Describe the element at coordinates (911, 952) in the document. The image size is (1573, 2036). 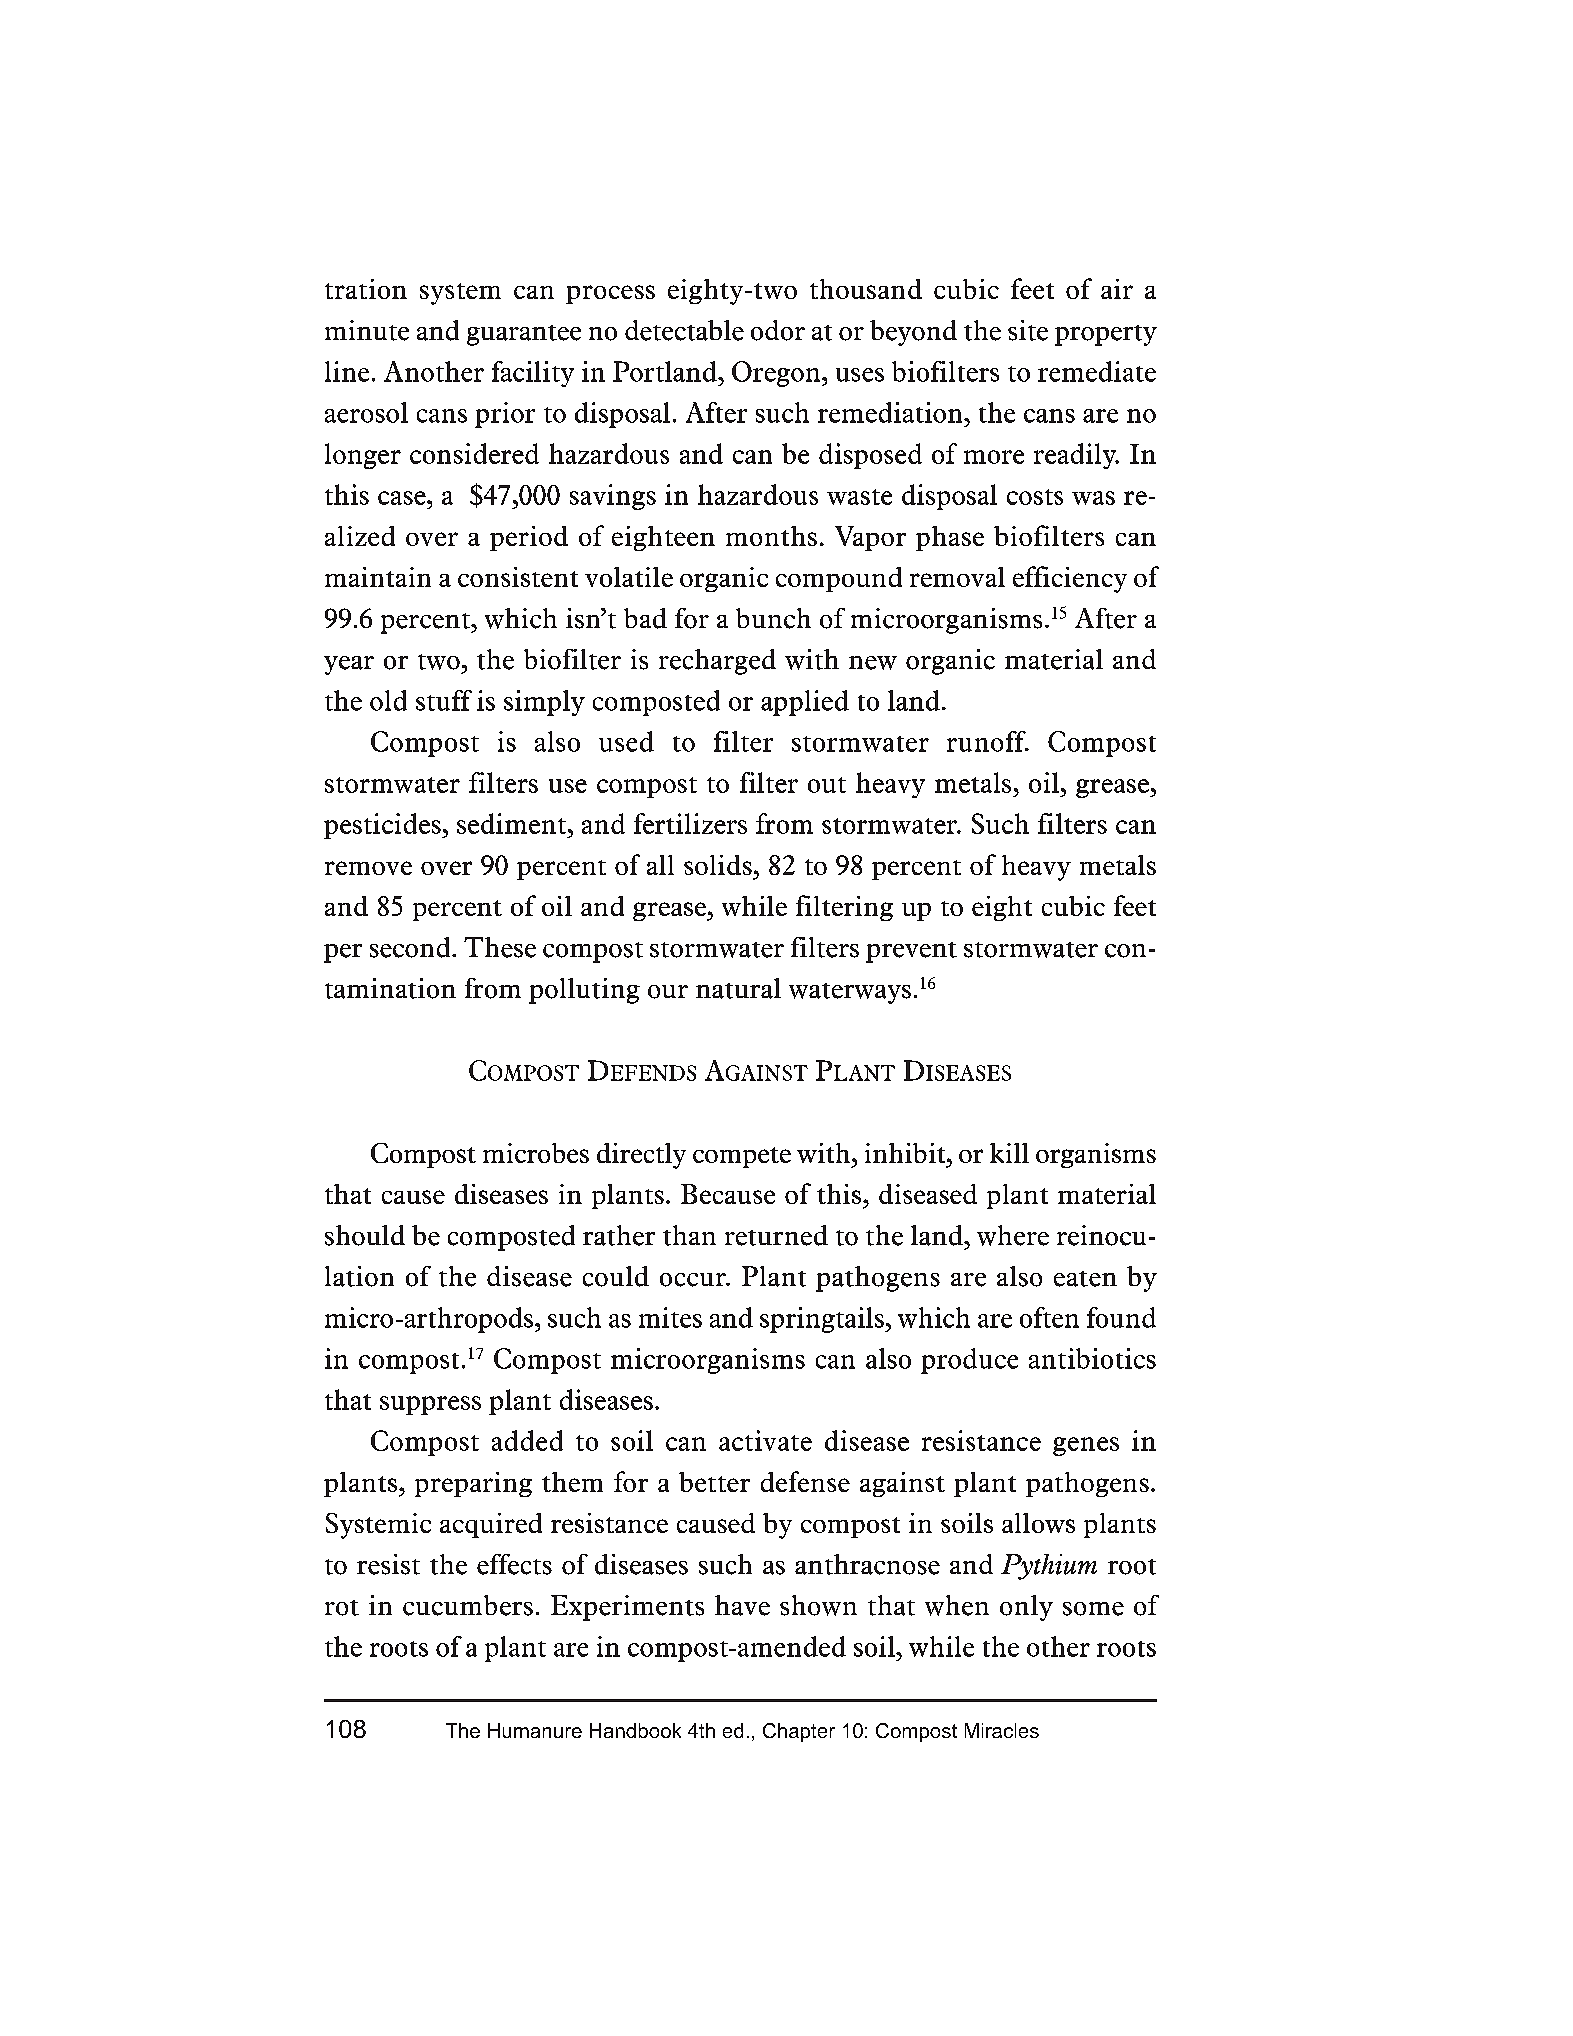
I see `prevent` at that location.
